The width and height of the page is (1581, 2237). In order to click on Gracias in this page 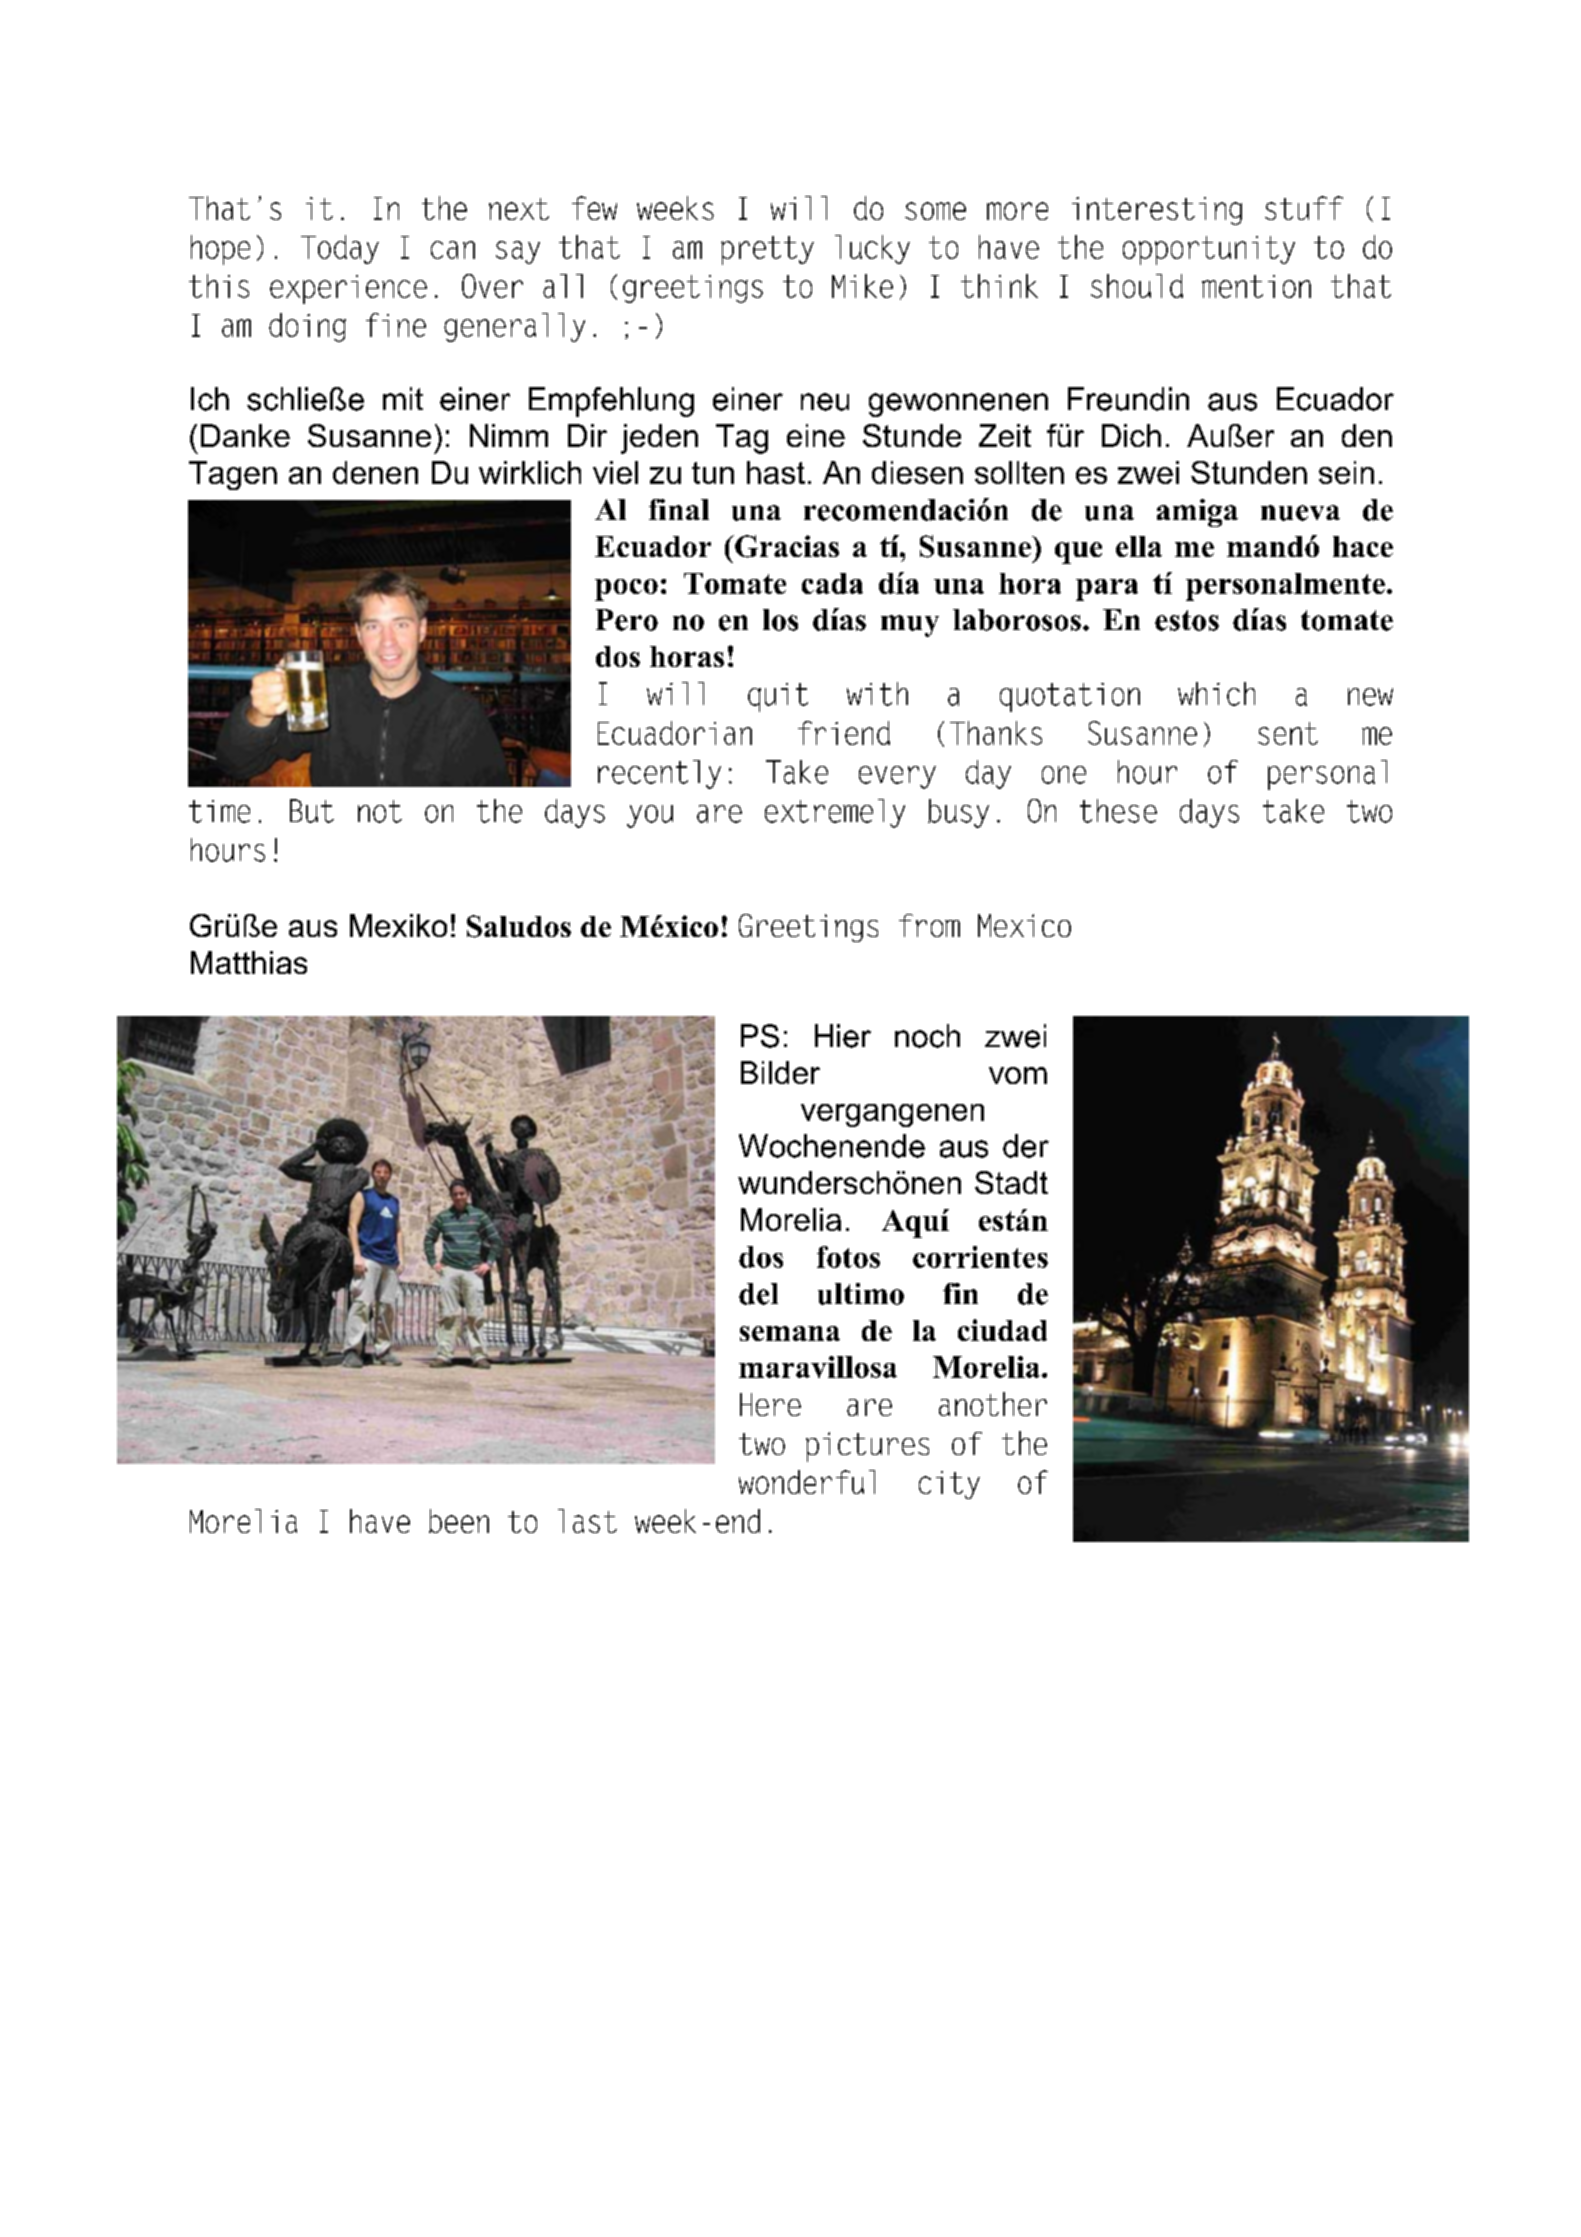, I will do `click(786, 546)`.
